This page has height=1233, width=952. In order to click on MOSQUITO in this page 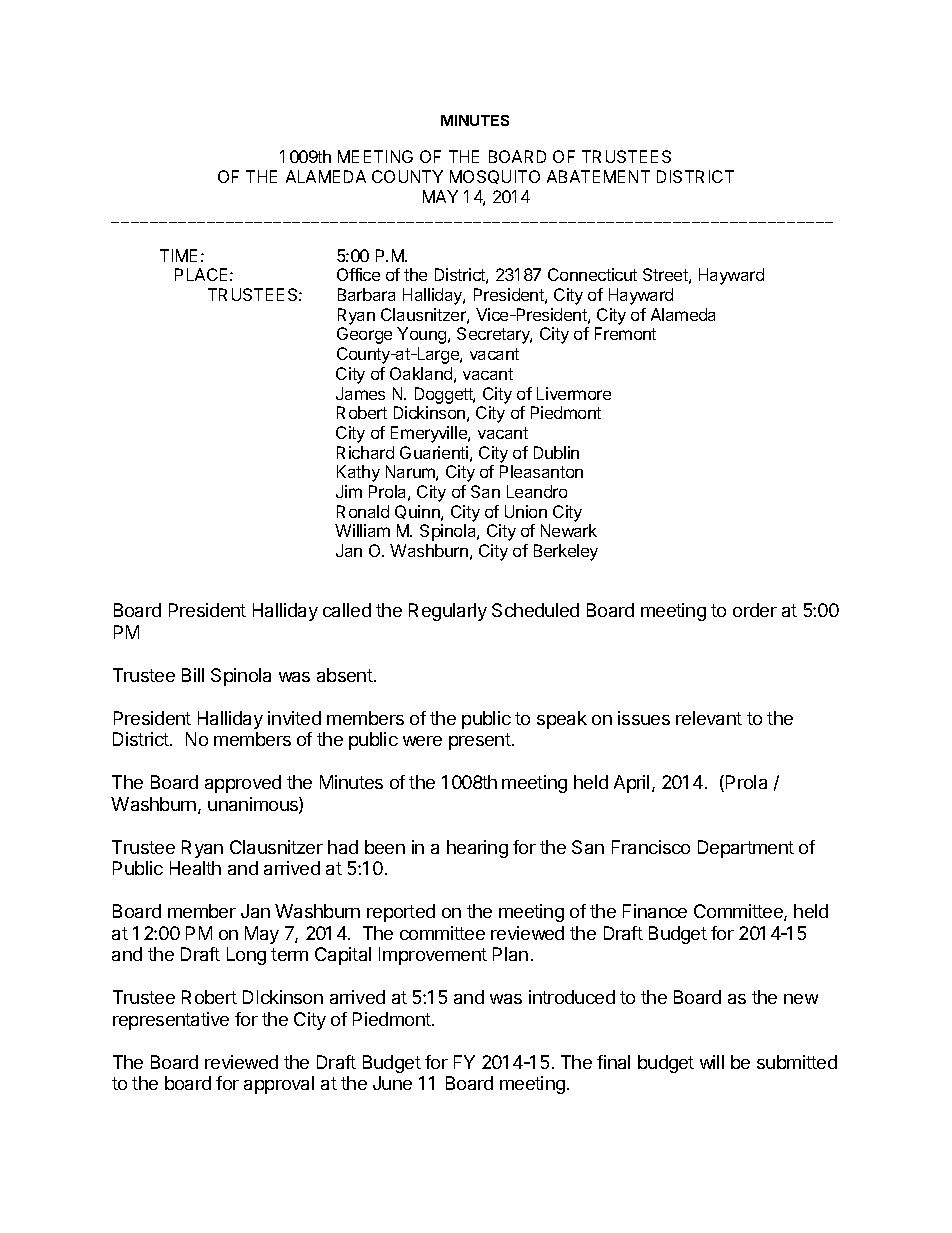, I will do `click(495, 177)`.
